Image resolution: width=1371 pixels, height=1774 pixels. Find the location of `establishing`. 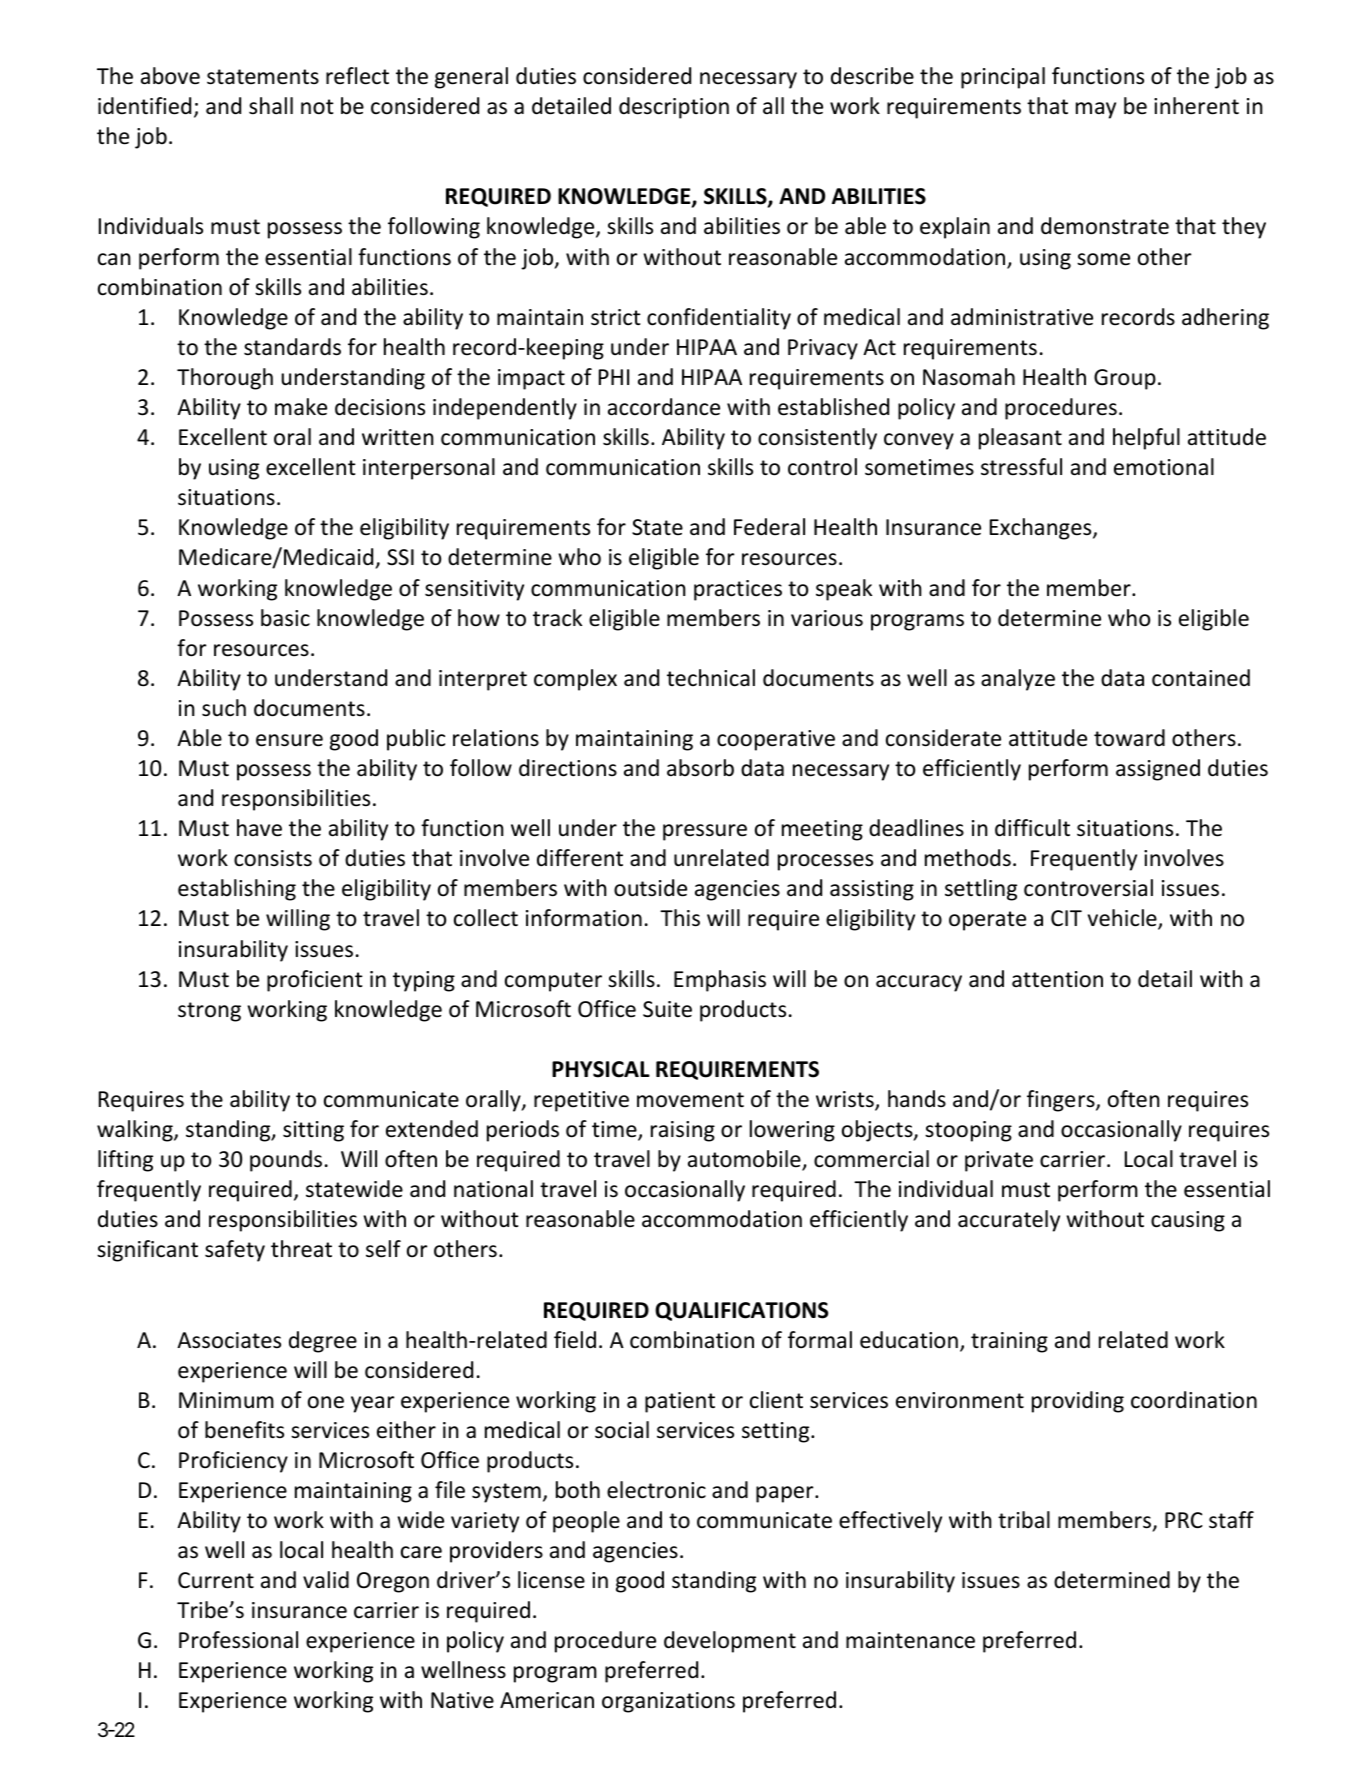

establishing is located at coordinates (237, 890).
